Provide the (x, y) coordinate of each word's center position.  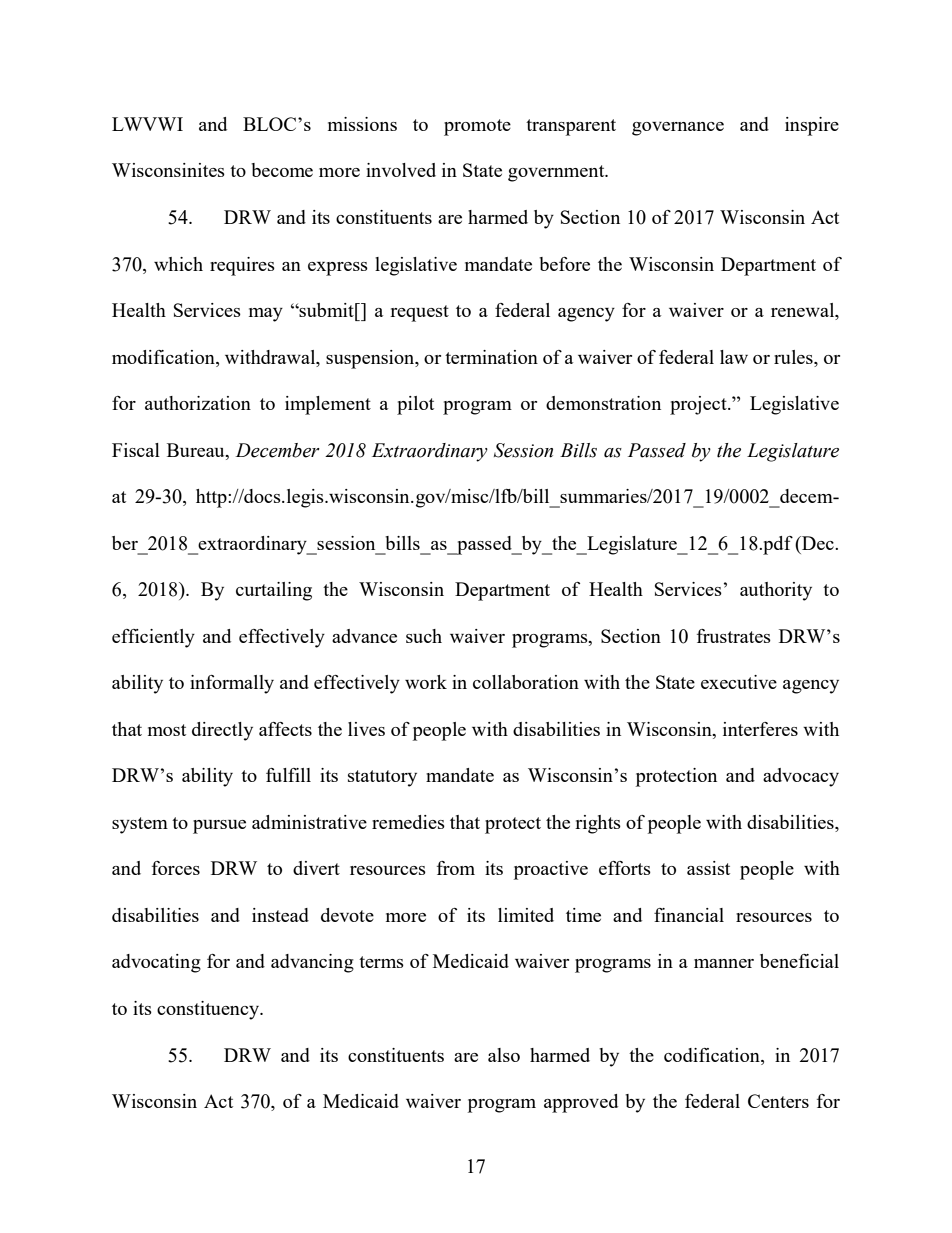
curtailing (274, 591)
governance (678, 129)
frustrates (734, 636)
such (424, 636)
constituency (209, 1010)
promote (477, 127)
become (282, 170)
